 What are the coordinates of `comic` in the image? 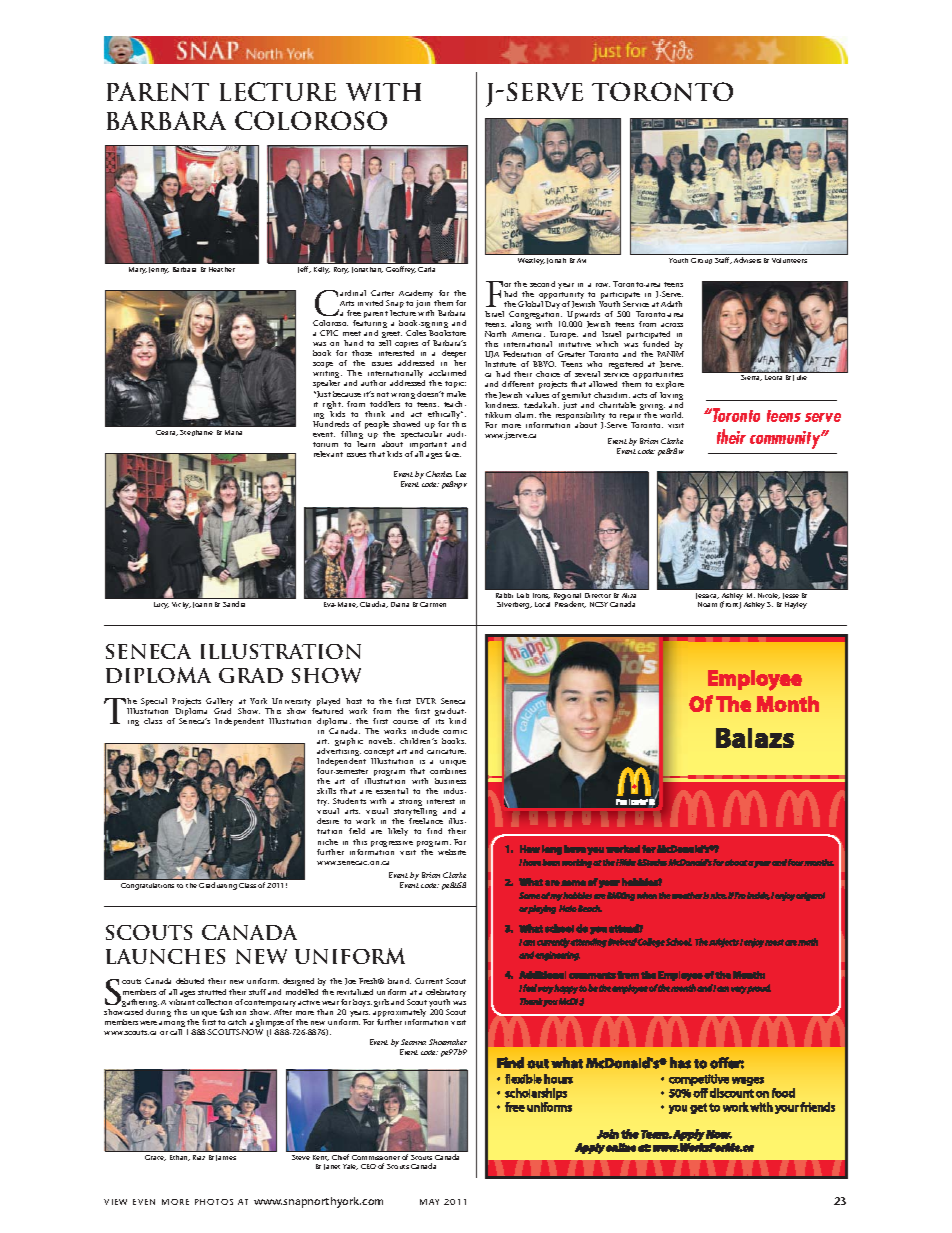 It's located at (455, 732).
